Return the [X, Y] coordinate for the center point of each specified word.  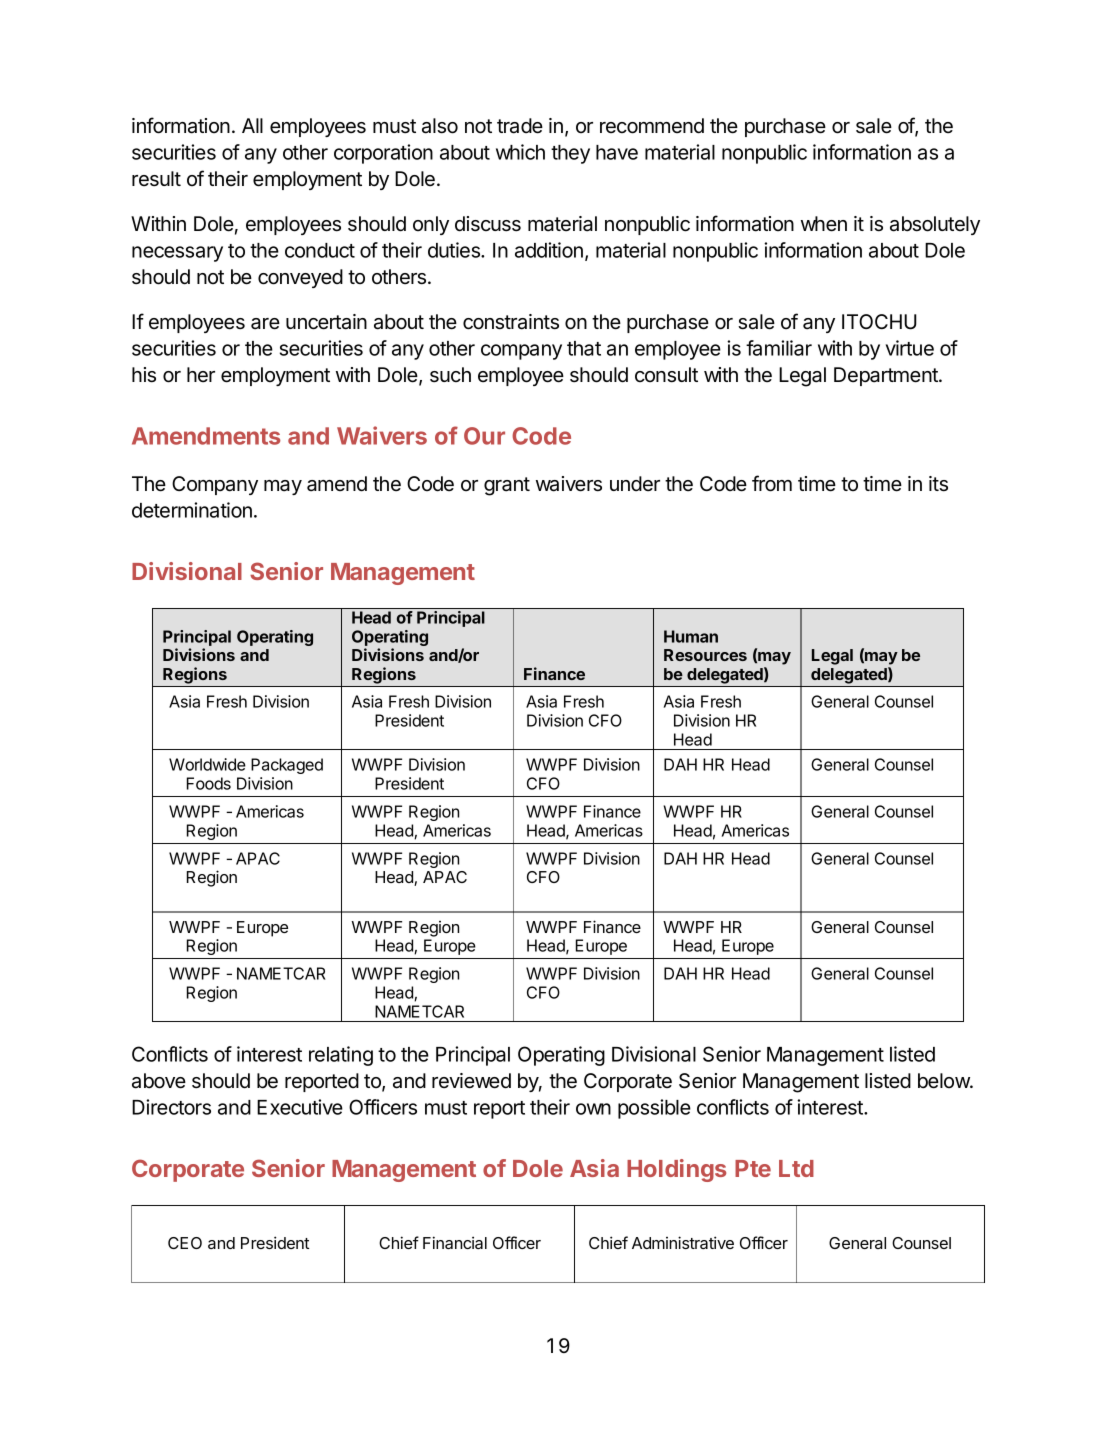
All [252, 125]
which [520, 152]
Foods [209, 783]
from [772, 483]
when [824, 224]
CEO [185, 1243]
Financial [455, 1242]
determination [192, 510]
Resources [705, 655]
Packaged [287, 766]
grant [507, 486]
